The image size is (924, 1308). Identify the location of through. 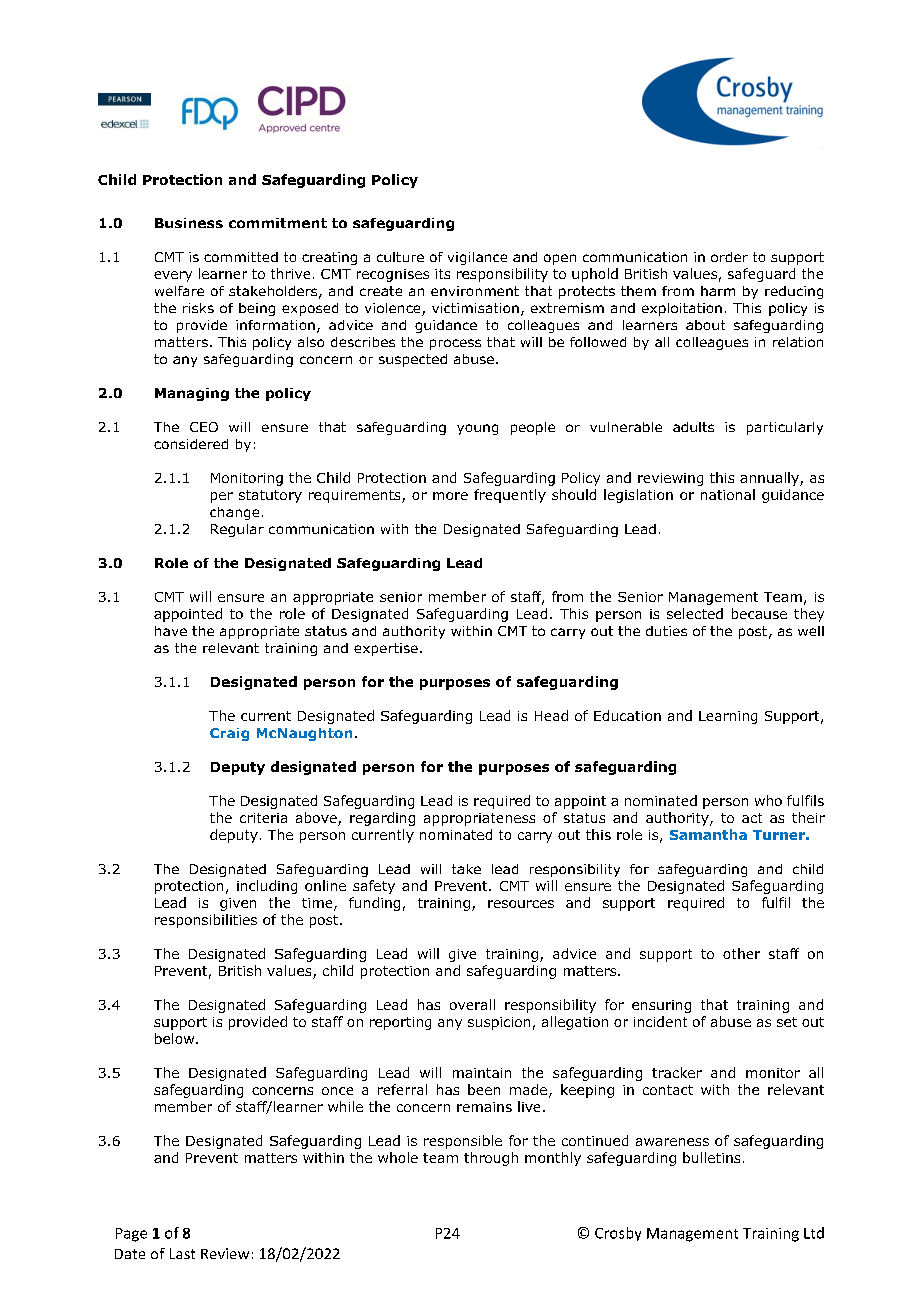
(491, 1159).
